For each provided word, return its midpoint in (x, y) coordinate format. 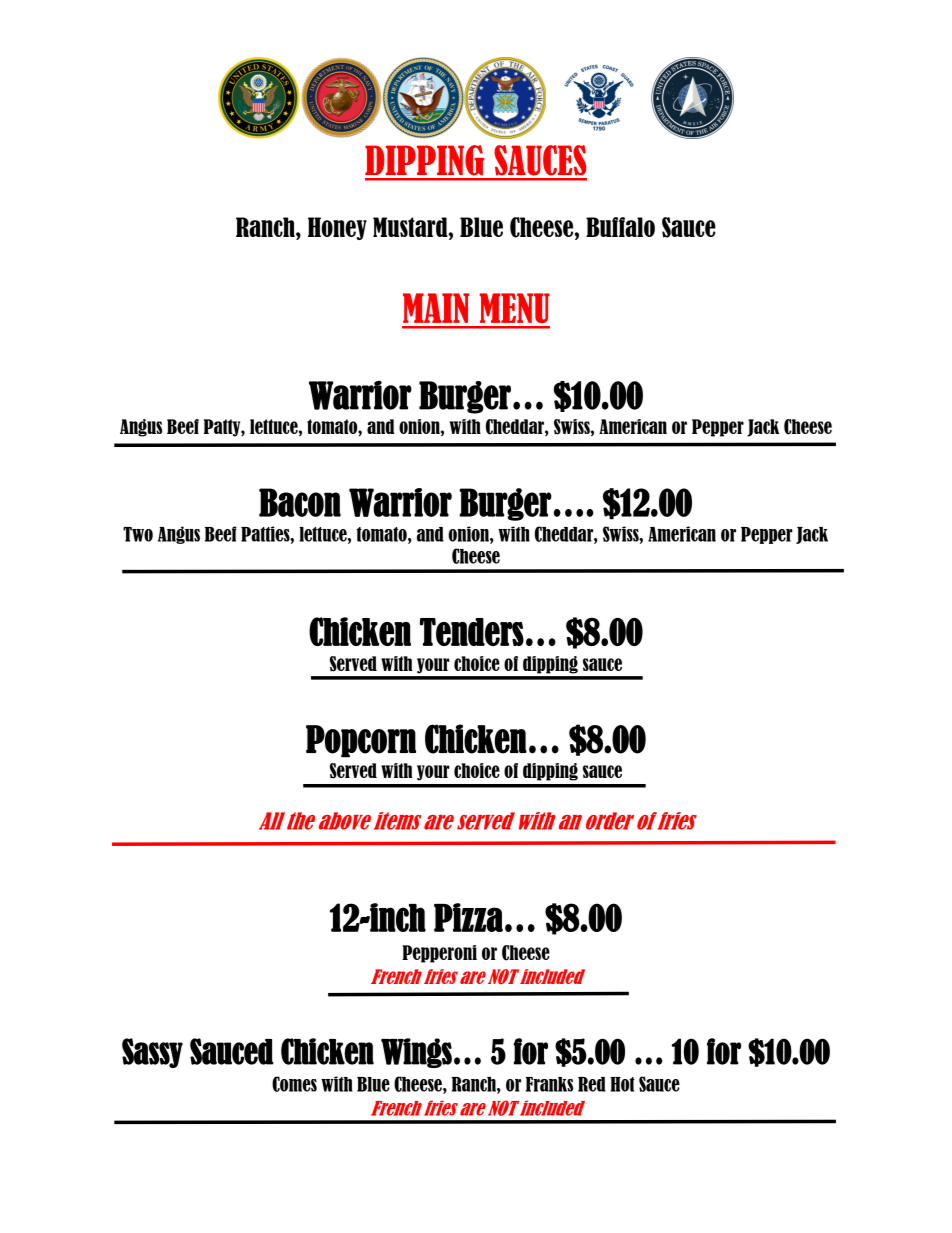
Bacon (300, 502)
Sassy (152, 1053)
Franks (549, 1084)
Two (138, 534)
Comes (294, 1084)
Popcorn (361, 741)
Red (592, 1084)
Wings (416, 1053)
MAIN (436, 308)
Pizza (468, 917)
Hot (622, 1084)
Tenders (472, 632)
